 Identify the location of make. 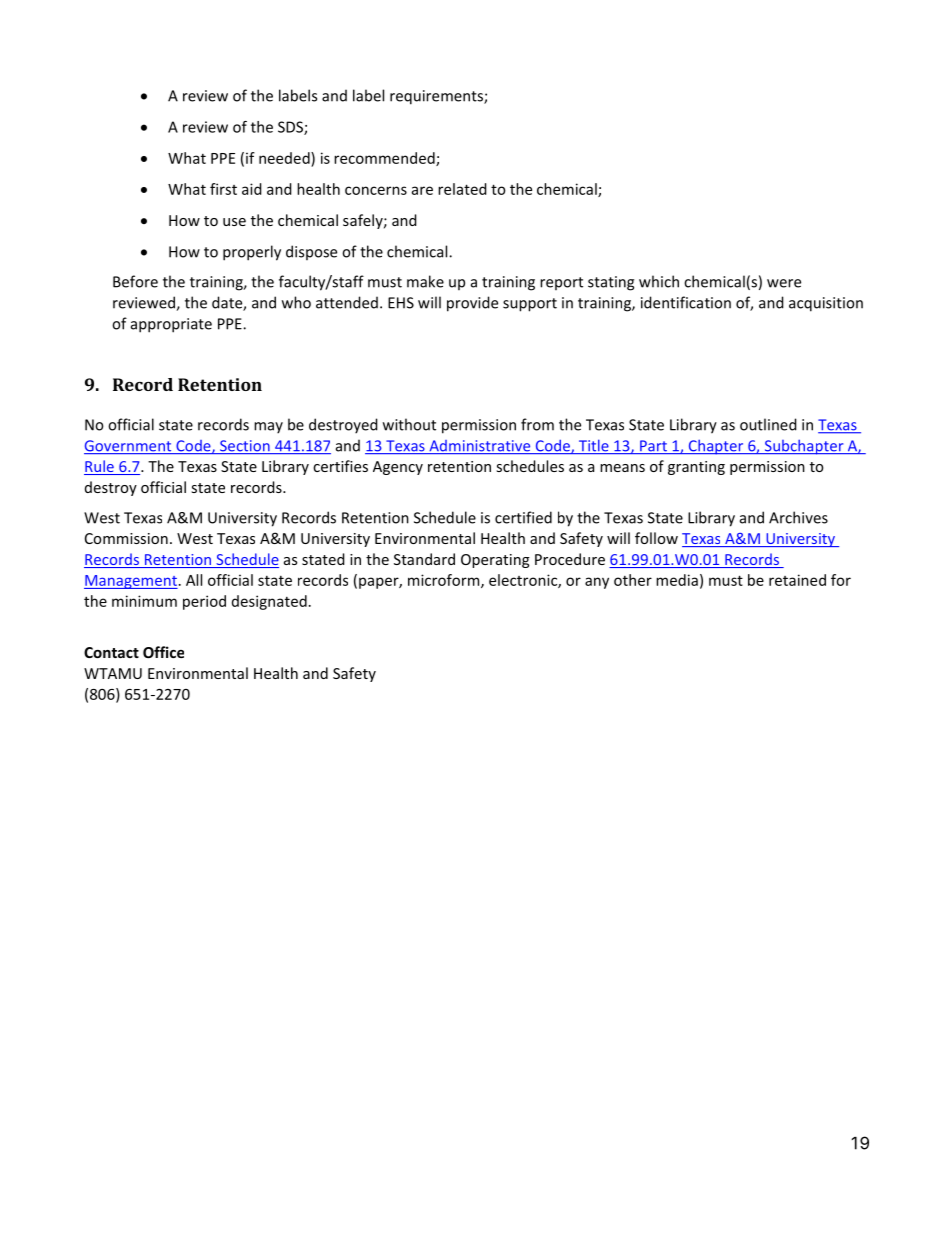
(425, 281).
